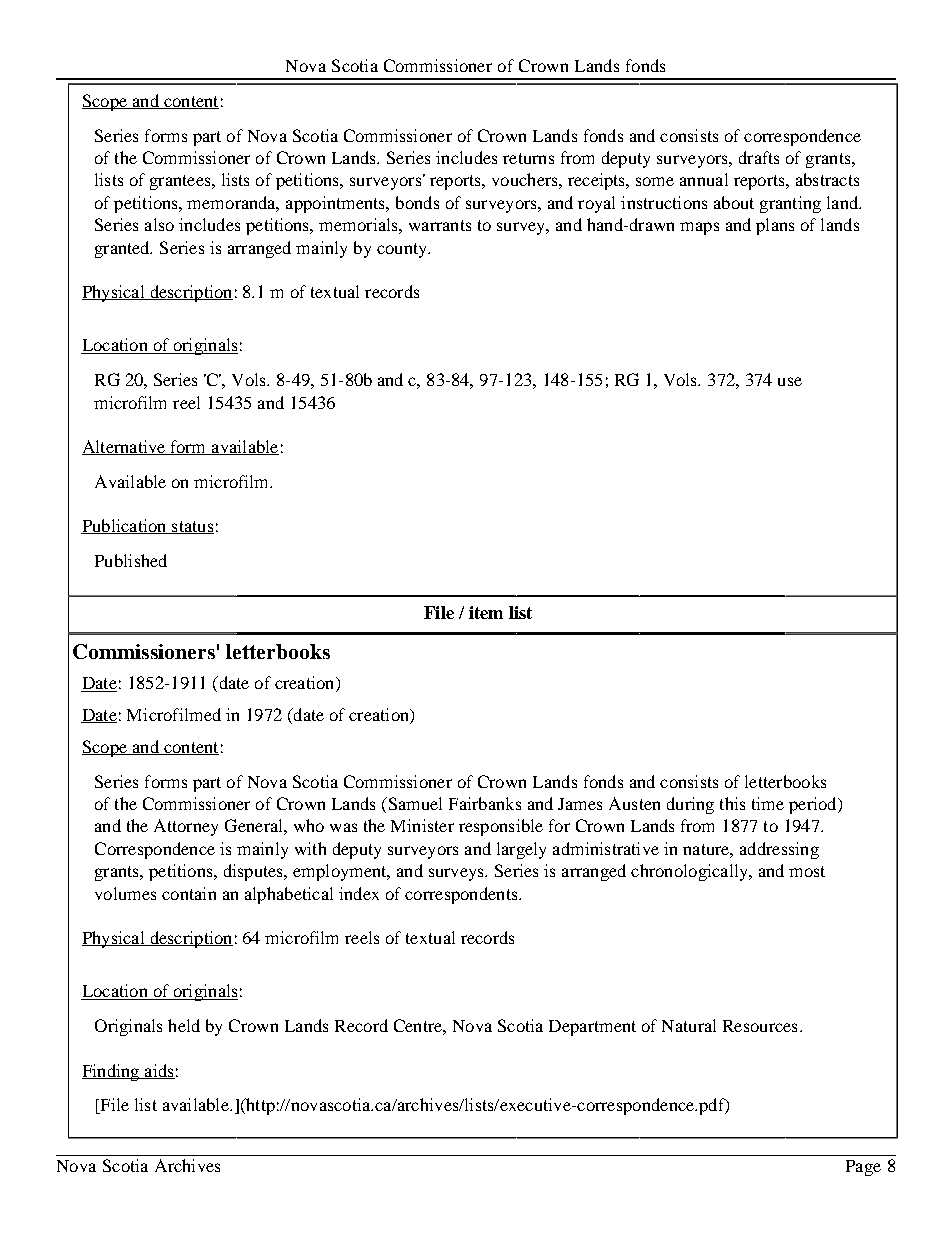  What do you see at coordinates (768, 803) in the image?
I see `time` at bounding box center [768, 803].
